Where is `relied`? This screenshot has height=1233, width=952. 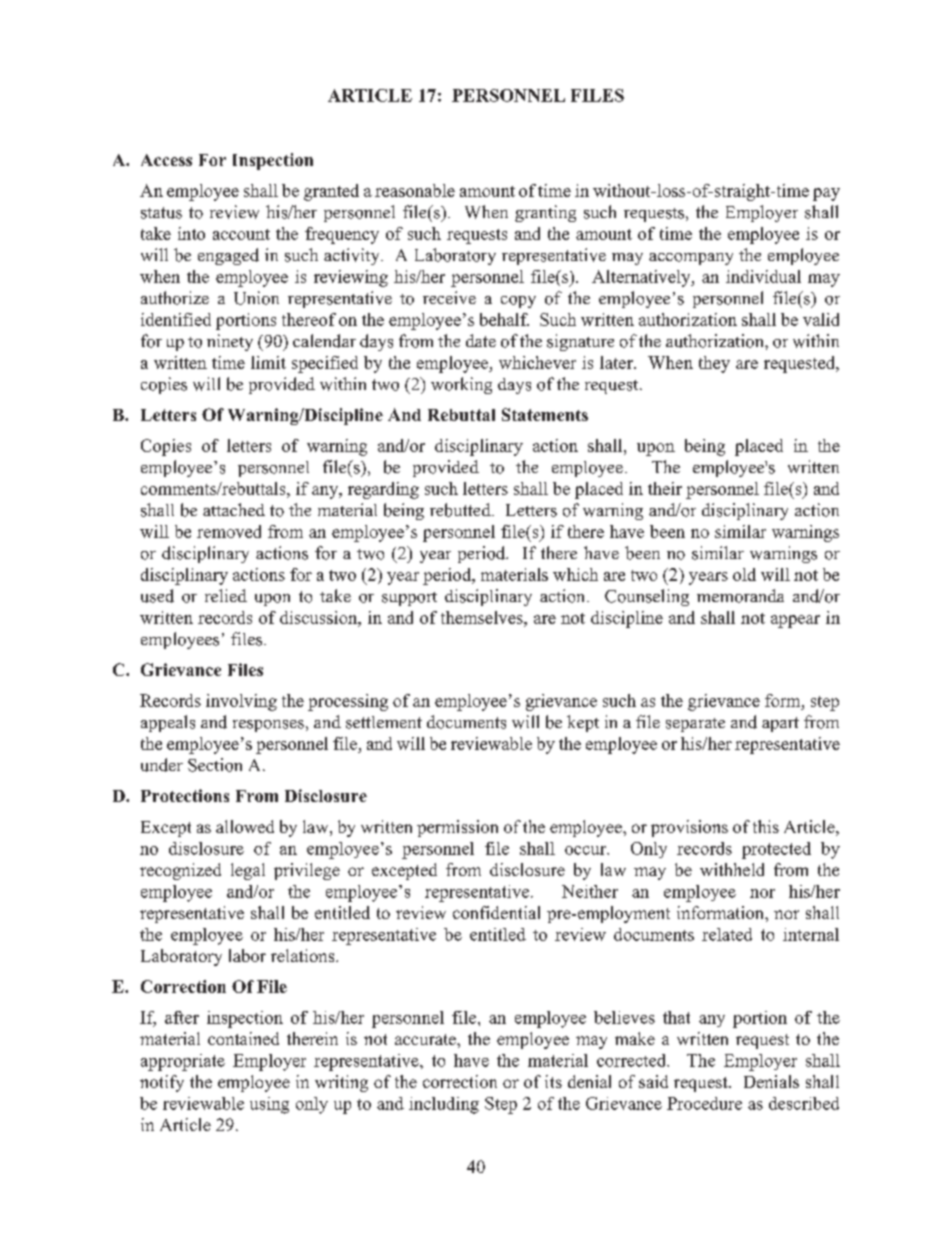 relied is located at coordinates (226, 595).
